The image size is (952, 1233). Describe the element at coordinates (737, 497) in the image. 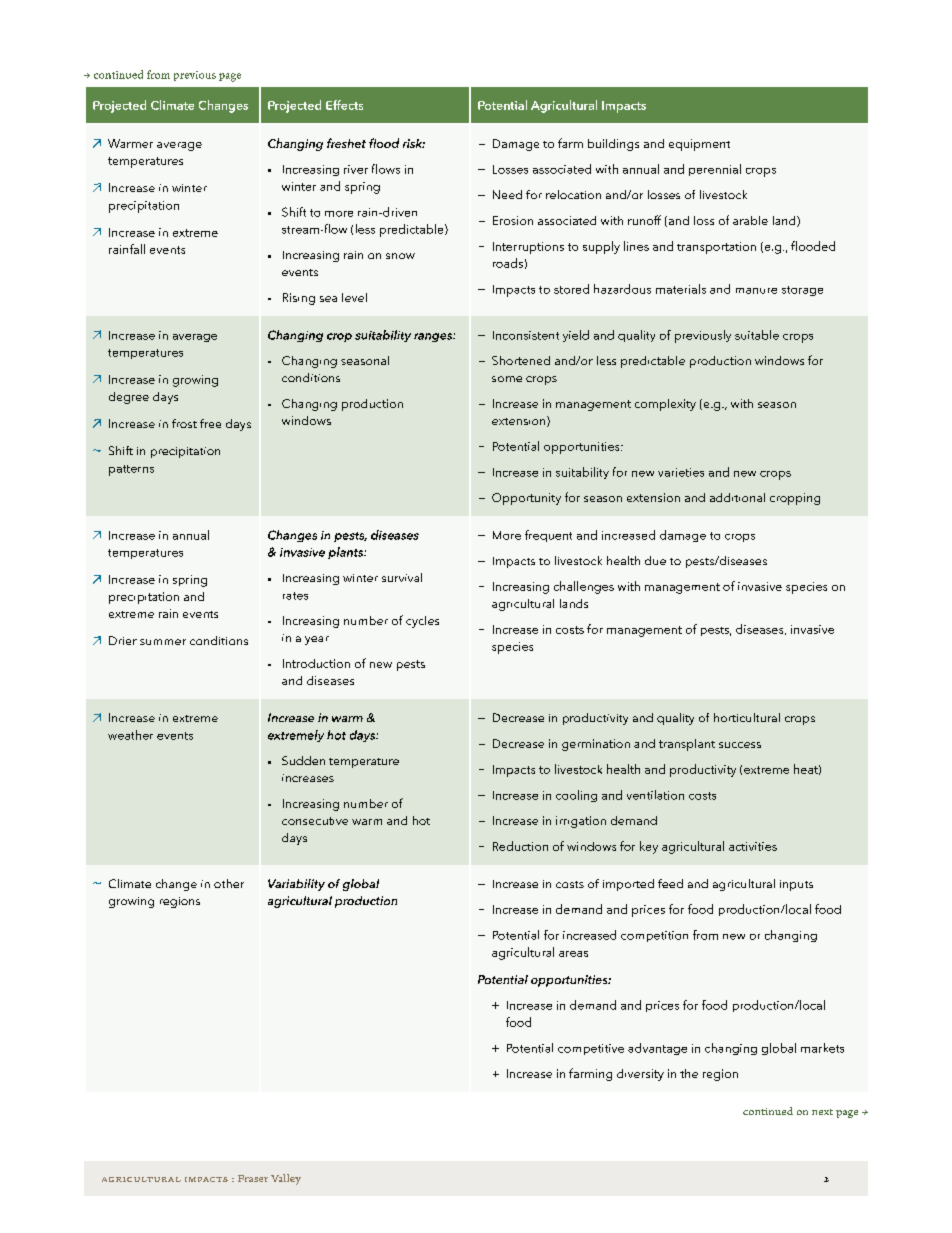

I see `additional` at that location.
